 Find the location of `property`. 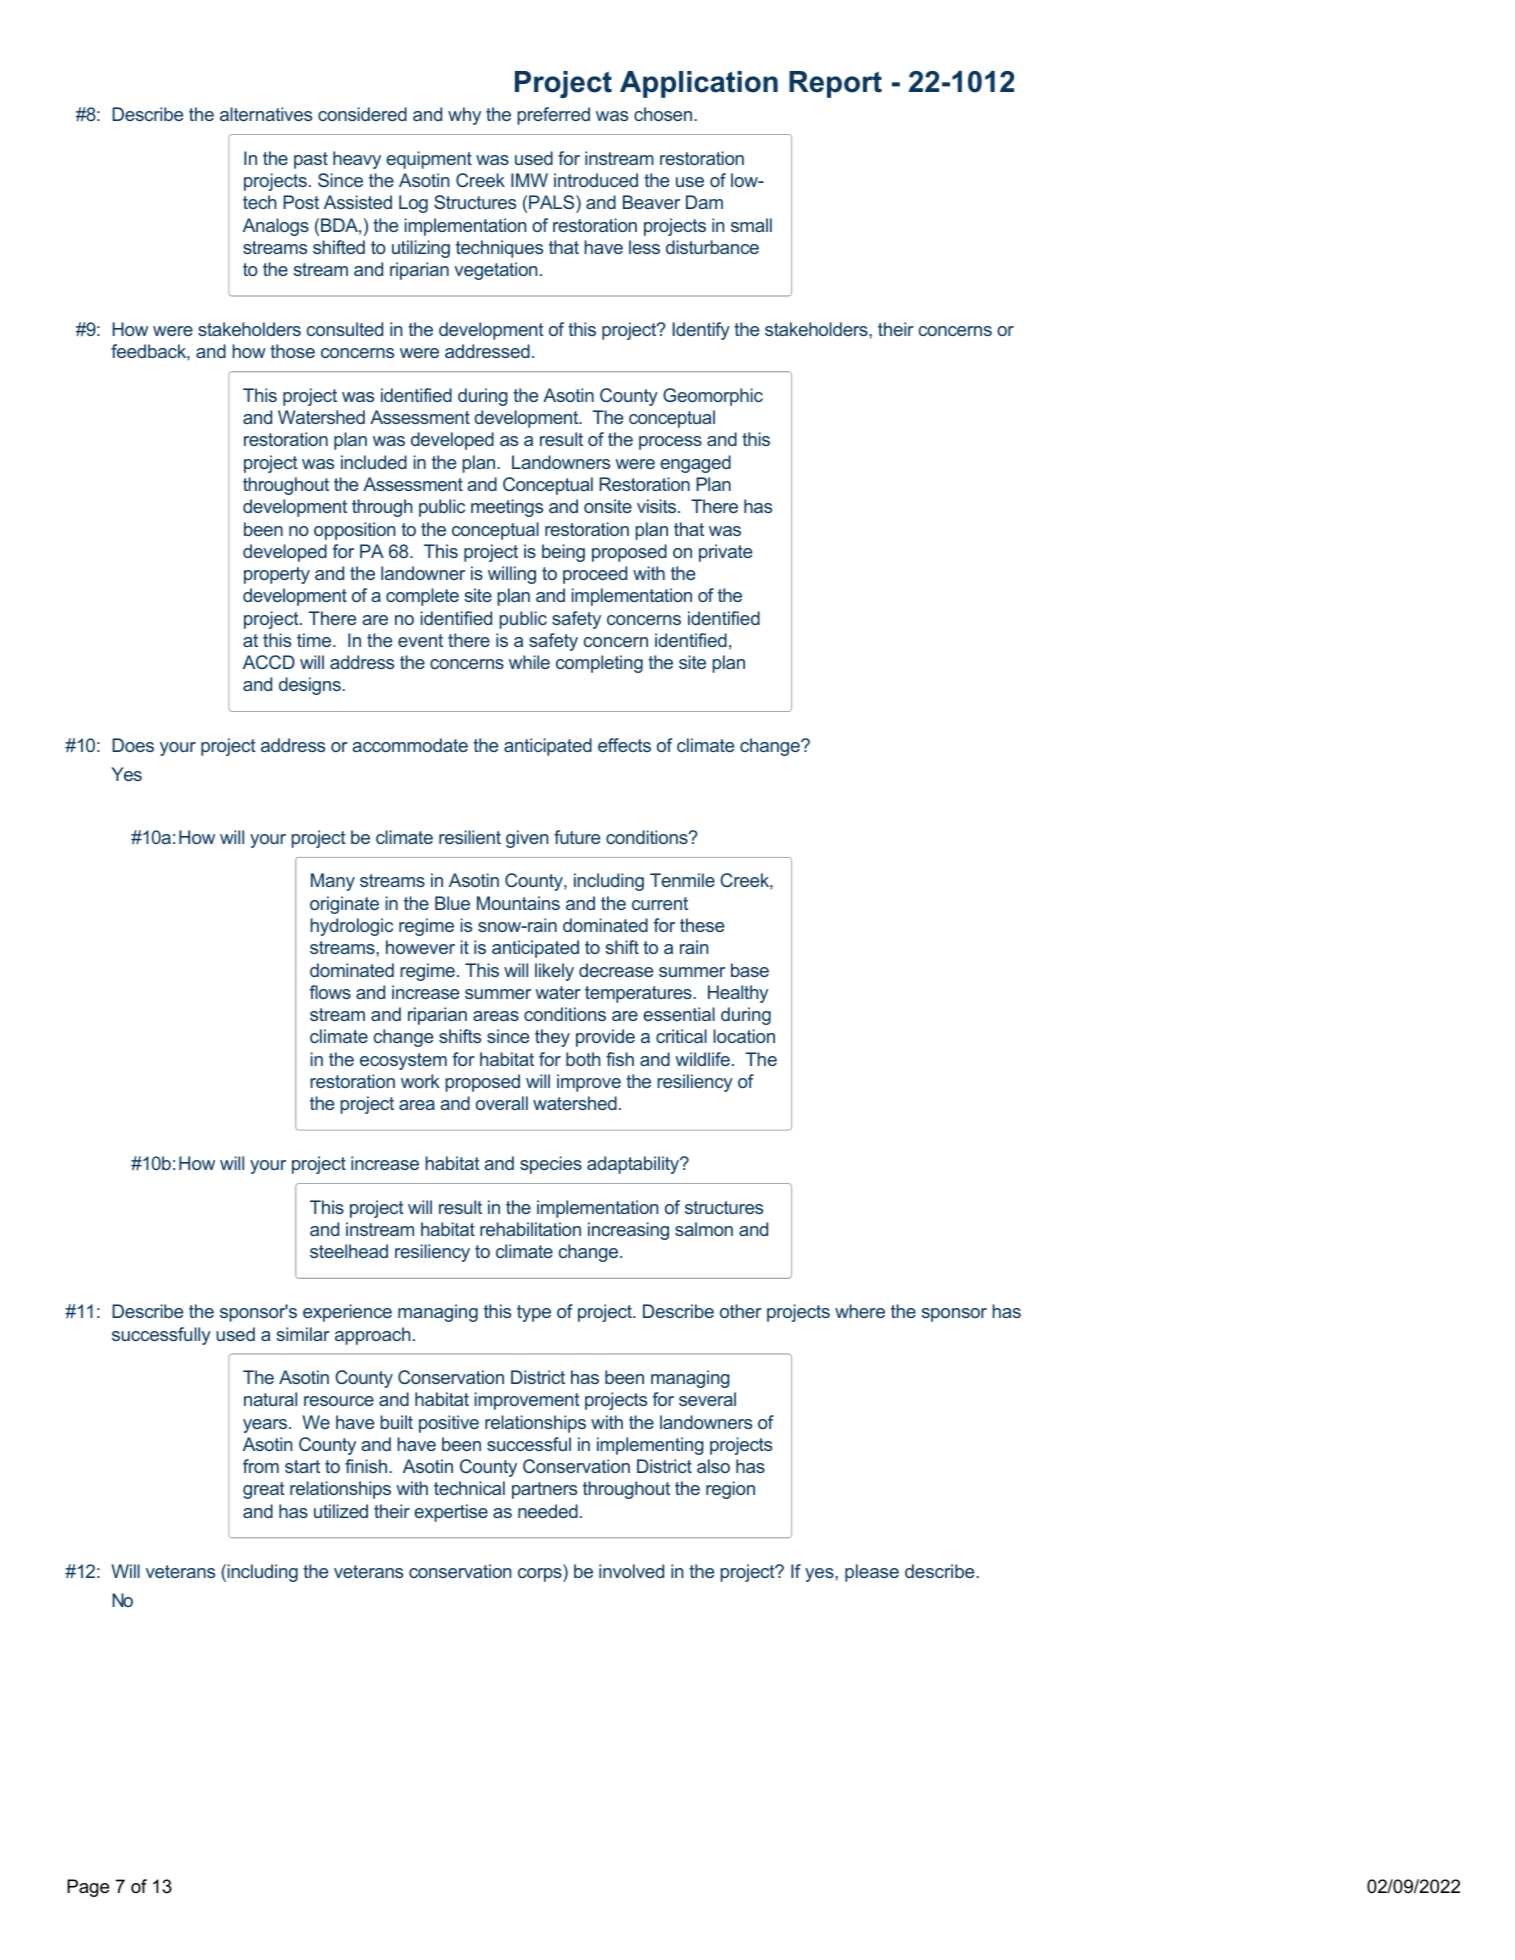

property is located at coordinates (277, 575).
